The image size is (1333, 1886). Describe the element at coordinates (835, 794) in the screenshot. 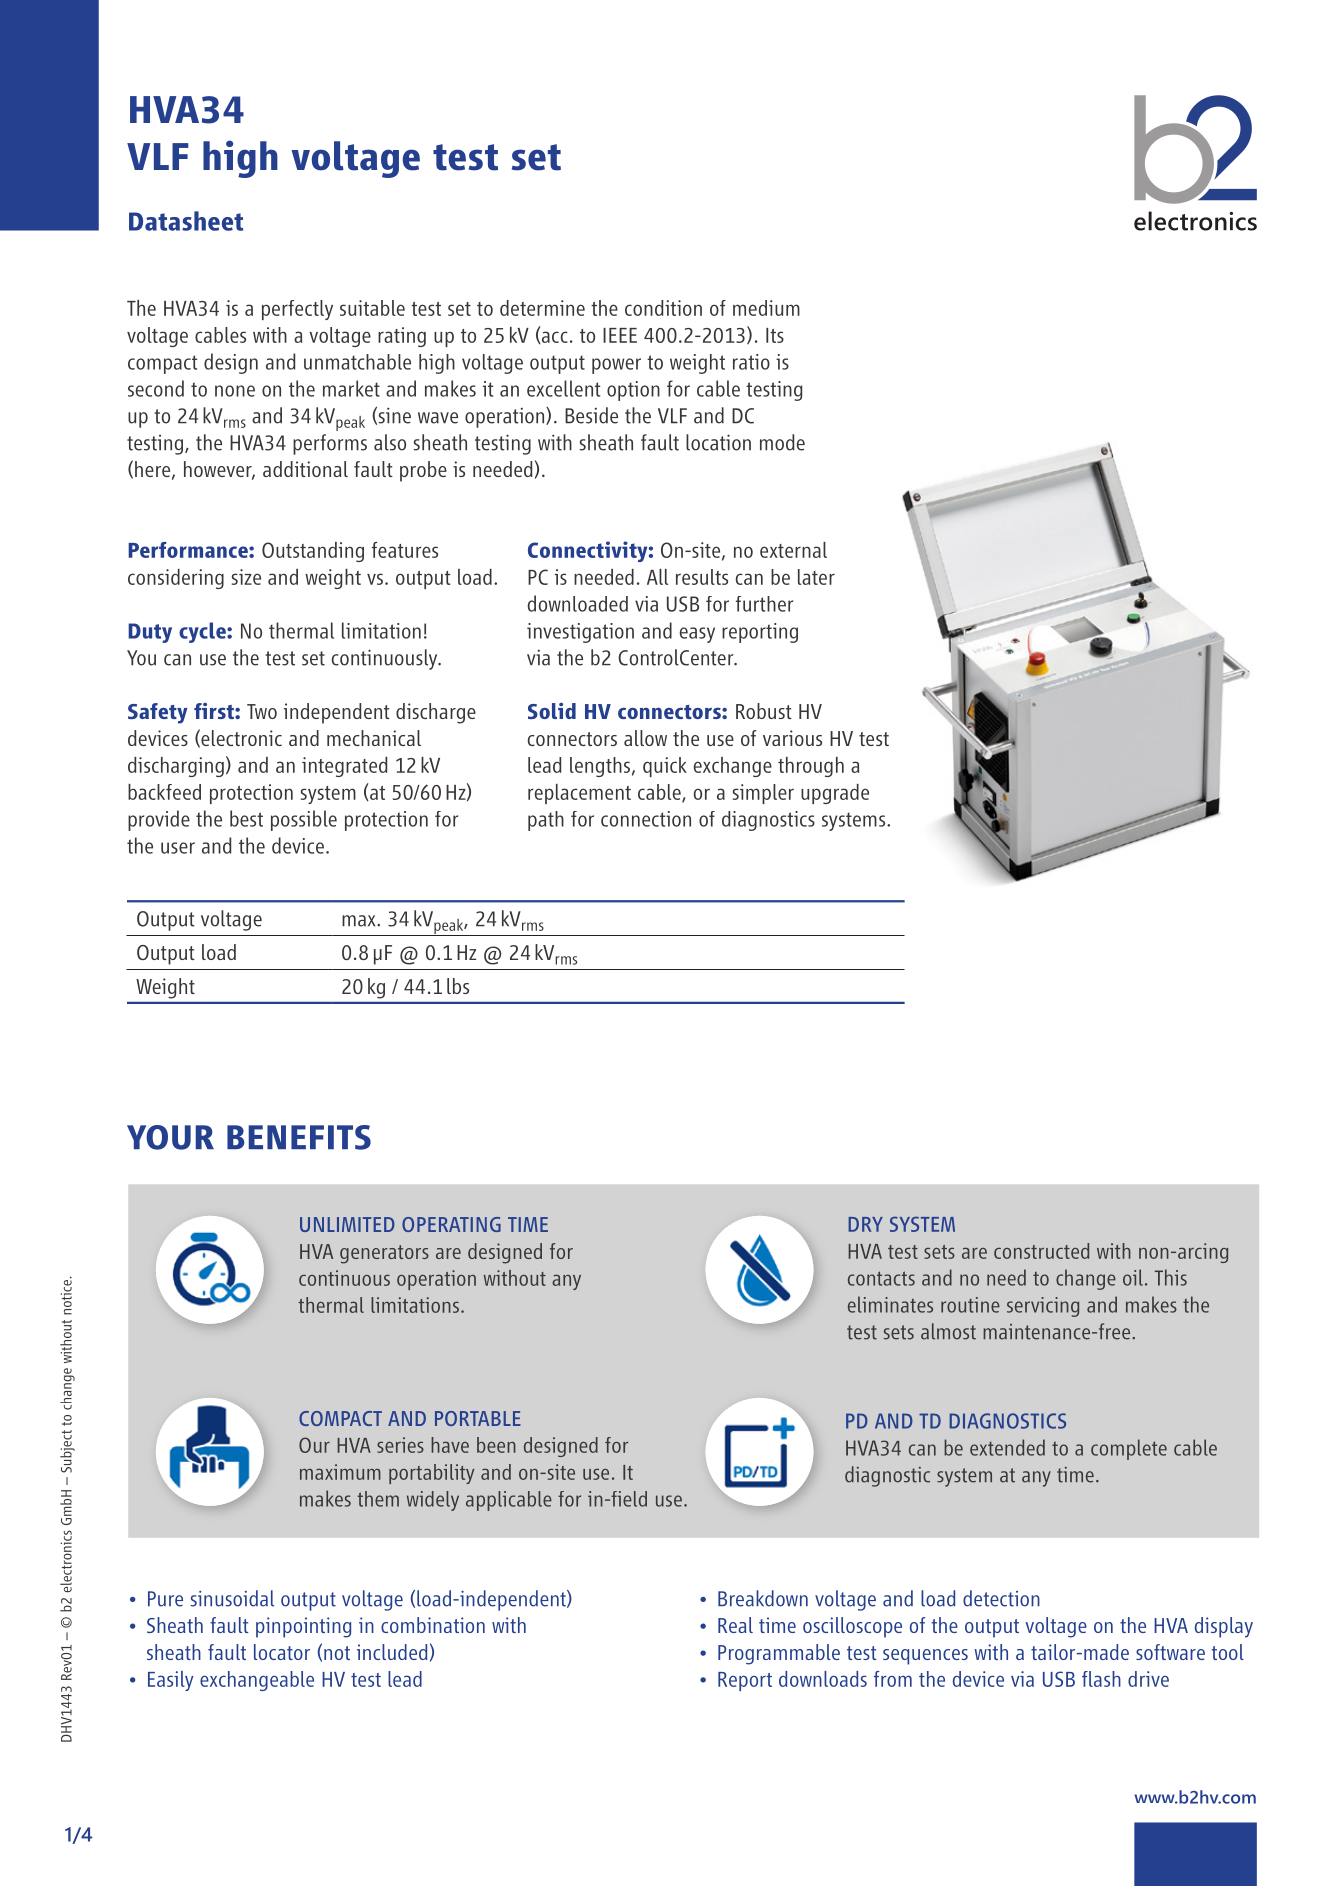

I see `upgrade` at that location.
